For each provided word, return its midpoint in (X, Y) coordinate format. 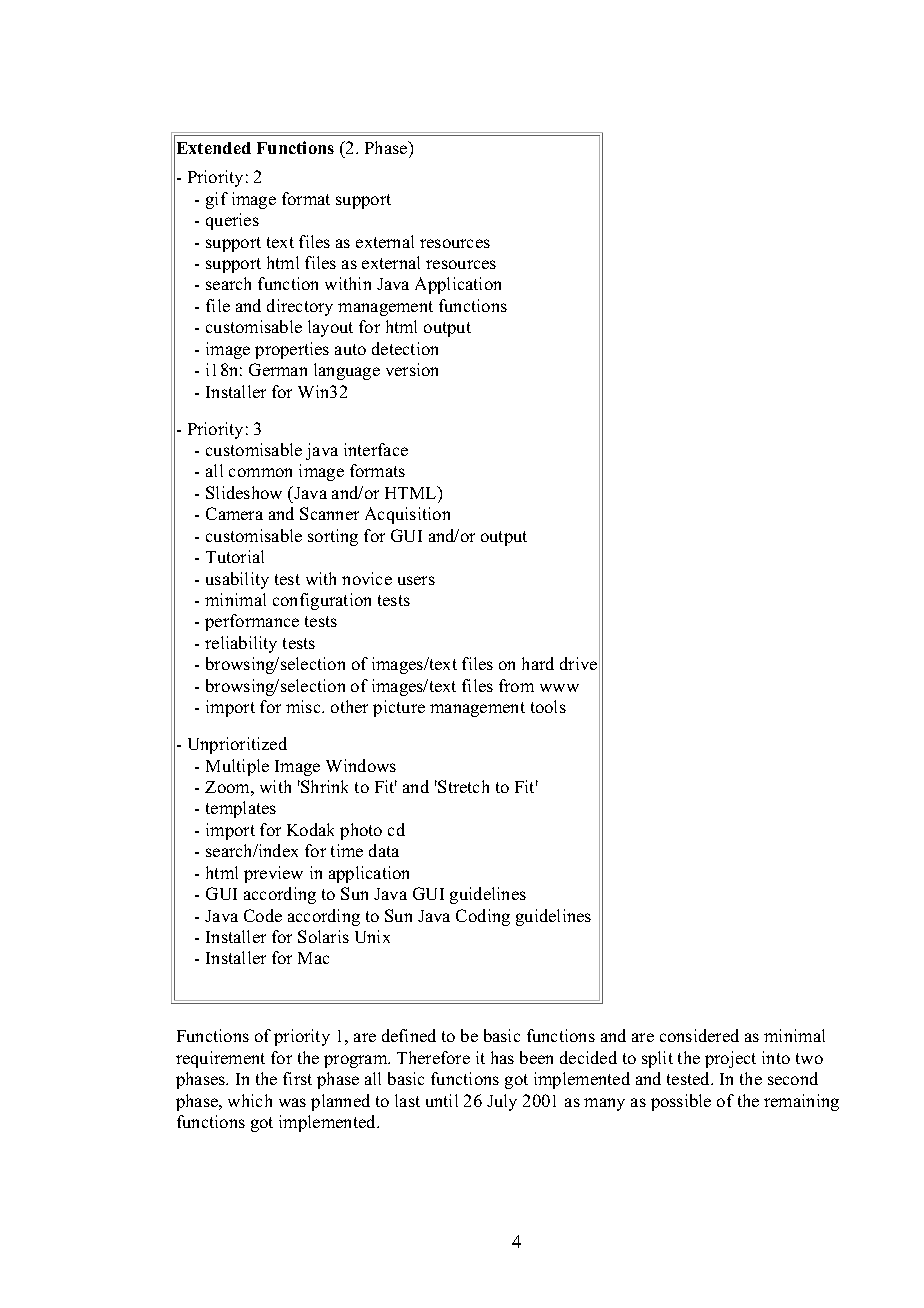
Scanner (329, 513)
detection (405, 348)
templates (241, 809)
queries (232, 221)
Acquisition (407, 515)
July (502, 1102)
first (297, 1078)
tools (548, 706)
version (412, 369)
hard (538, 663)
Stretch (462, 786)
